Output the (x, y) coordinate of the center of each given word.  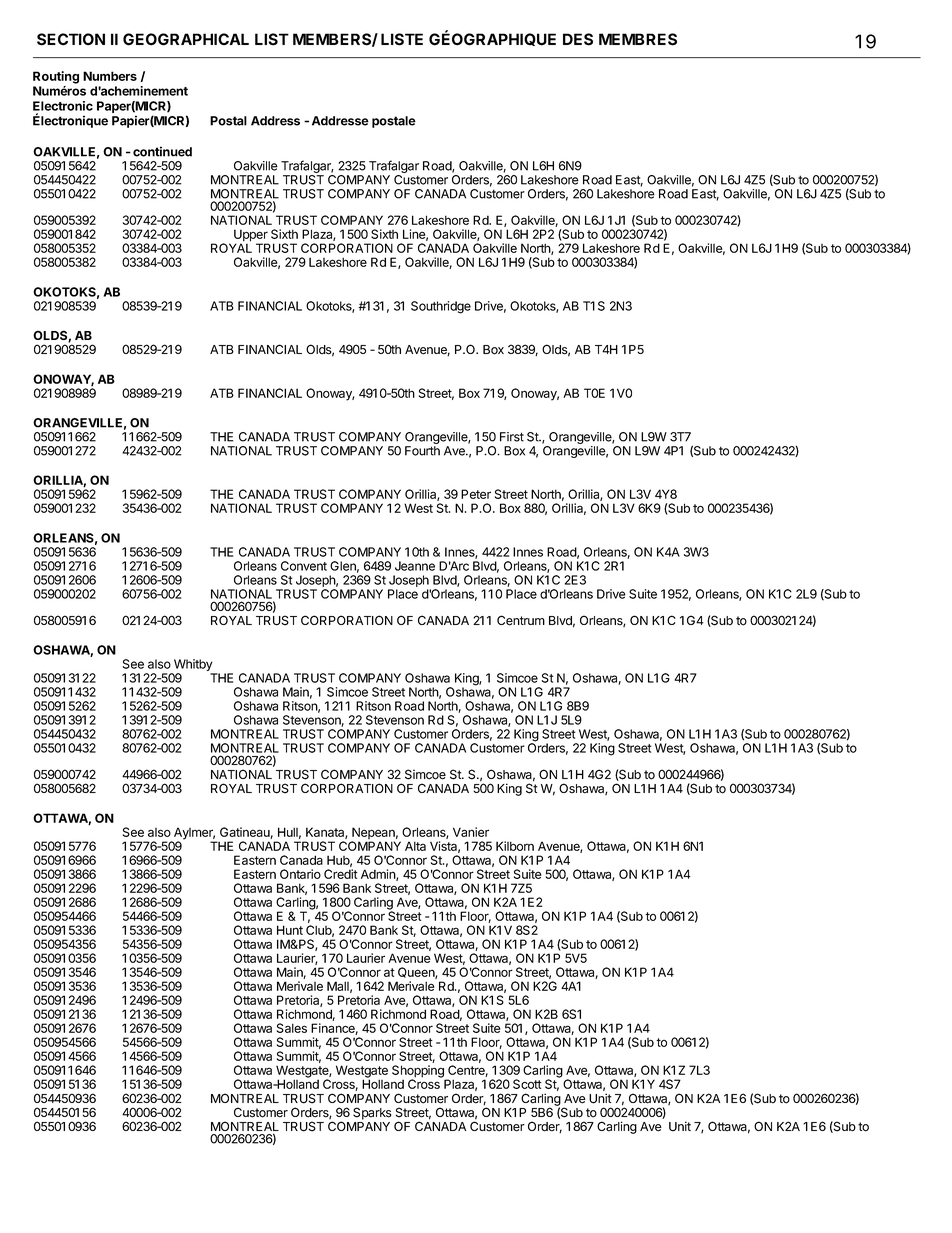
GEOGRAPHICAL (186, 39)
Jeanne (415, 566)
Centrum (521, 620)
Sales (292, 1028)
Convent (304, 566)
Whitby (193, 666)
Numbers (110, 76)
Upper (251, 236)
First (512, 437)
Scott (527, 1084)
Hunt (290, 930)
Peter (476, 494)
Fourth (422, 451)
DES (578, 39)
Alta (415, 846)
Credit (341, 874)
